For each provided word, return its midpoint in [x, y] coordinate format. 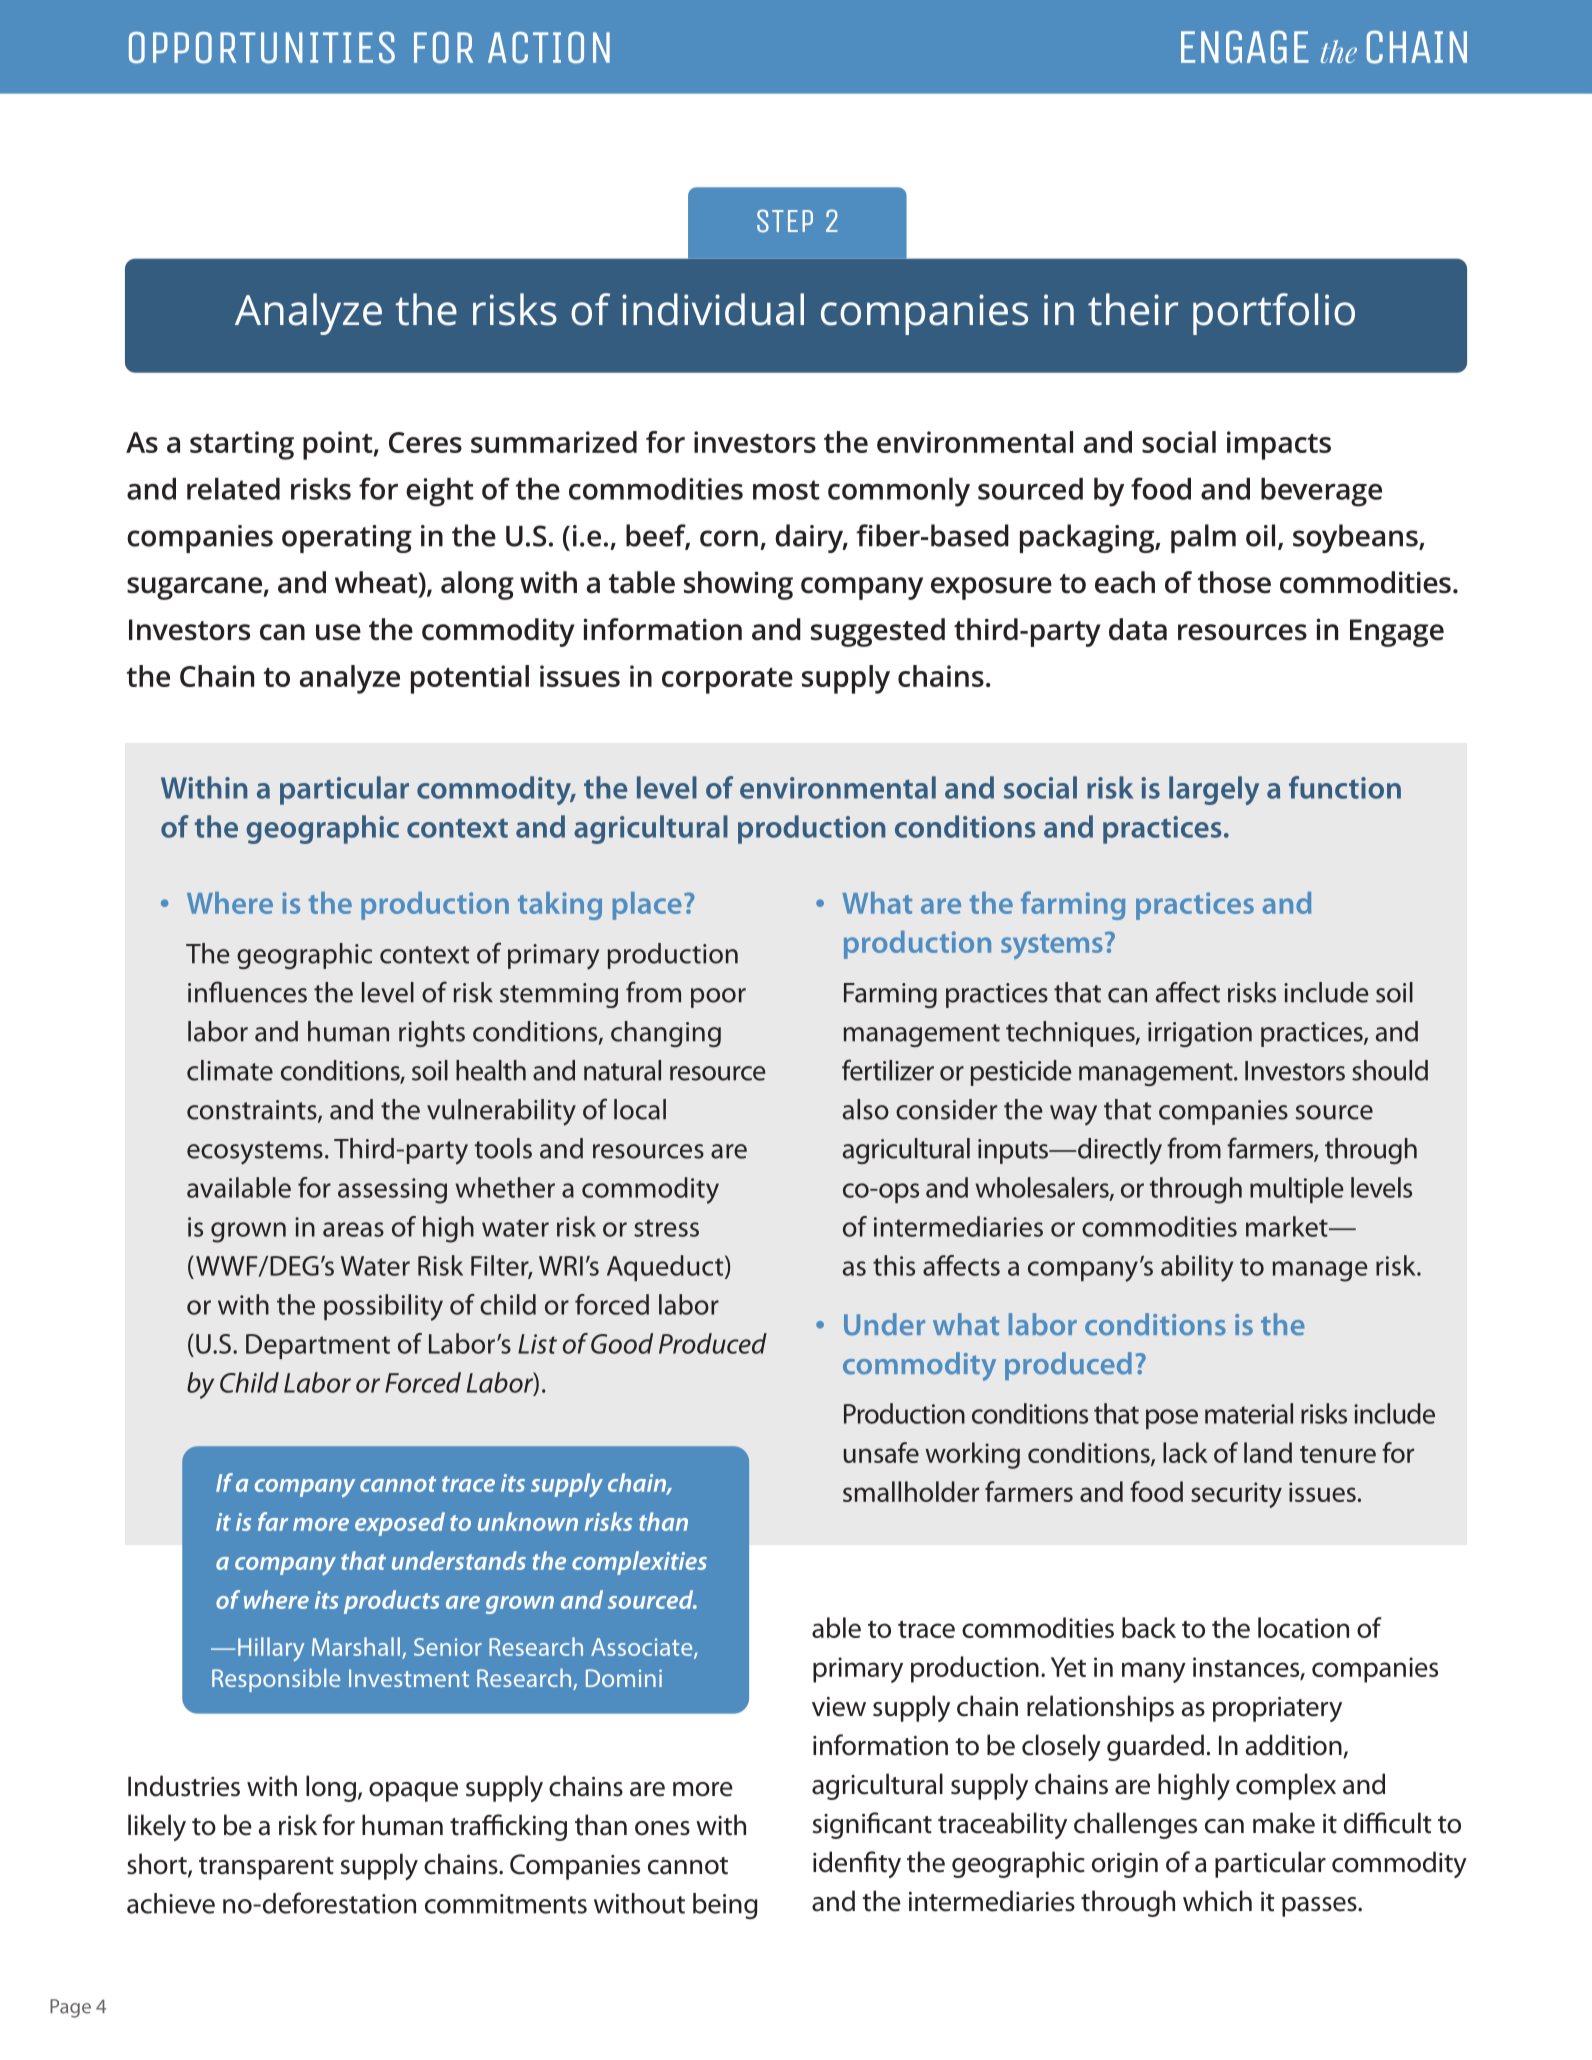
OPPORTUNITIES [262, 48]
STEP [785, 221]
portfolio [1274, 314]
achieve [171, 1903]
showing [738, 585]
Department [318, 1346]
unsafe [881, 1452]
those [1234, 582]
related [233, 488]
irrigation [1200, 1034]
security [1236, 1495]
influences [247, 992]
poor [718, 998]
